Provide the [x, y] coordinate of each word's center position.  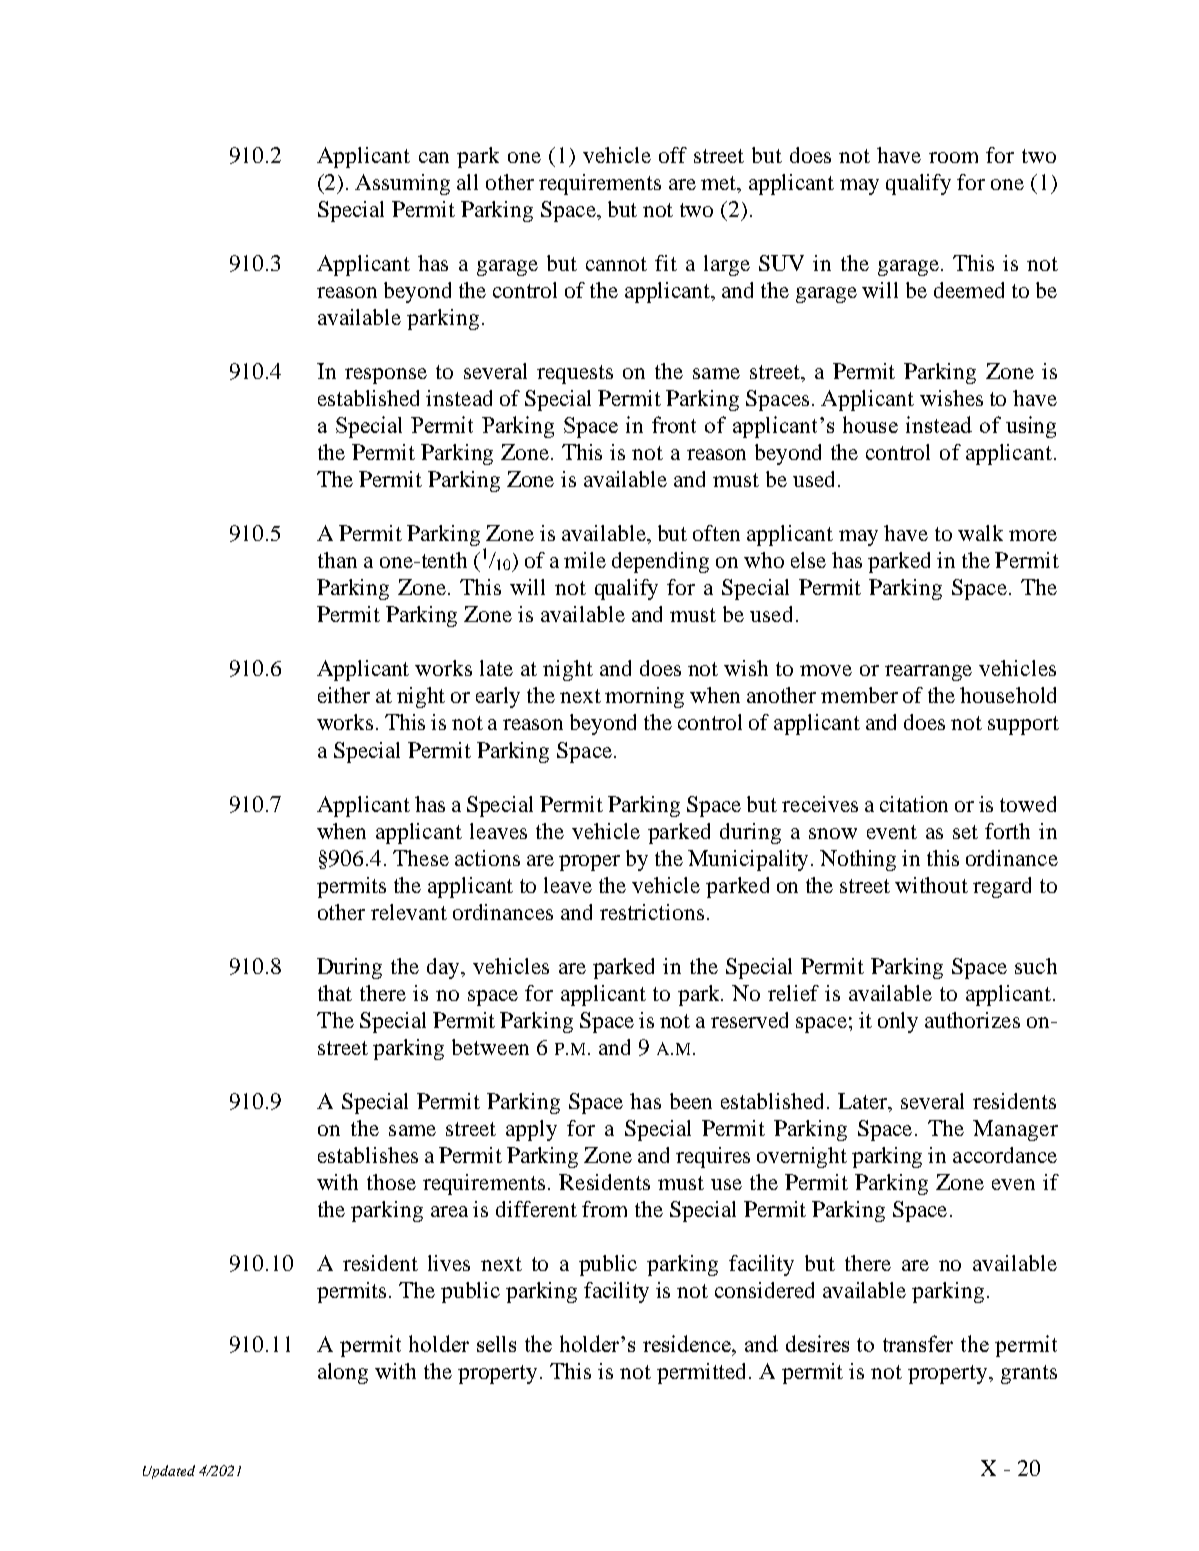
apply [531, 1130]
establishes [368, 1155]
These [421, 858]
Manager [1015, 1130]
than [337, 560]
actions [487, 858]
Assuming [402, 184]
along [343, 1373]
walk [980, 533]
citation [914, 804]
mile [585, 560]
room [953, 157]
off [673, 155]
